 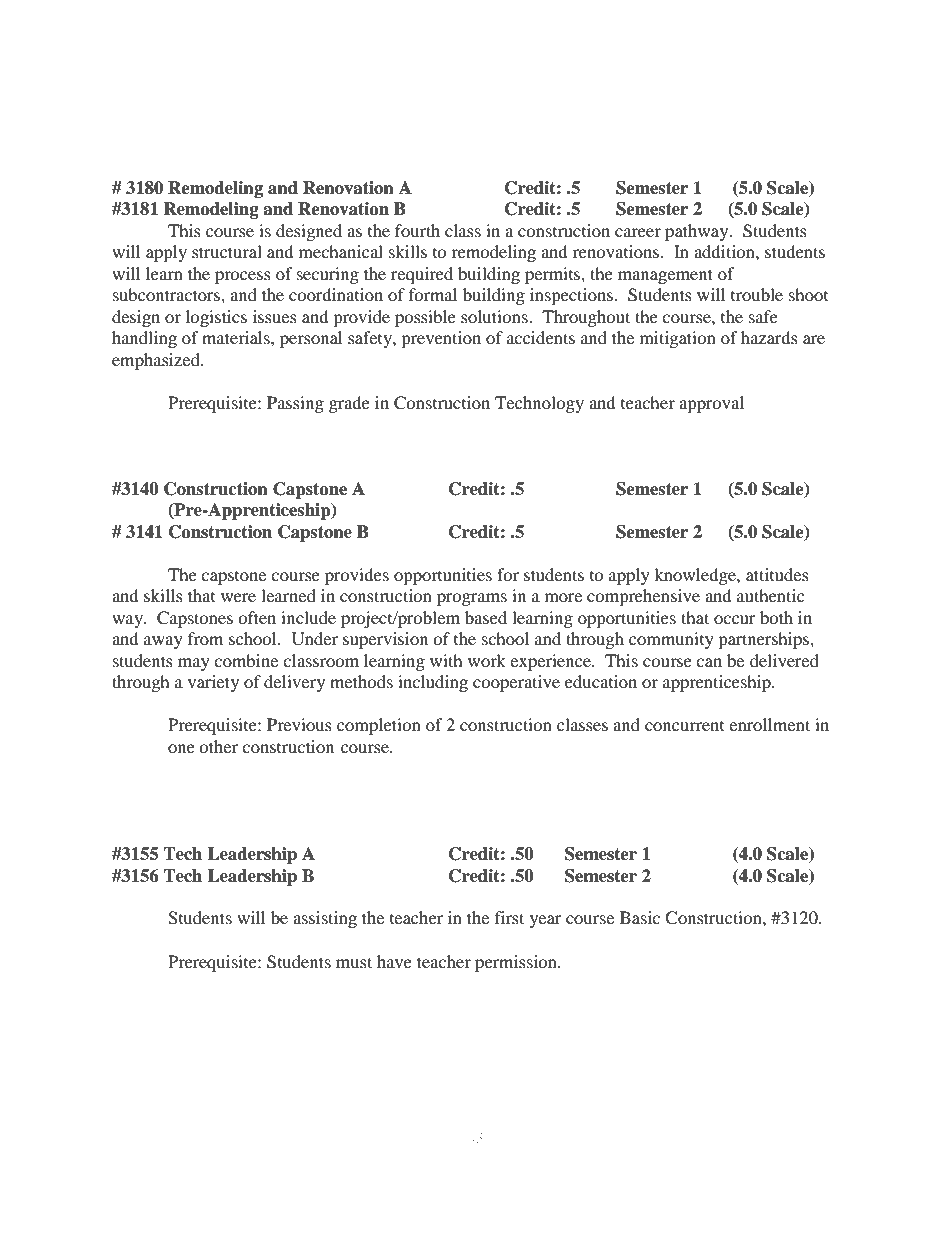 I want to click on pathway, so click(x=698, y=232).
